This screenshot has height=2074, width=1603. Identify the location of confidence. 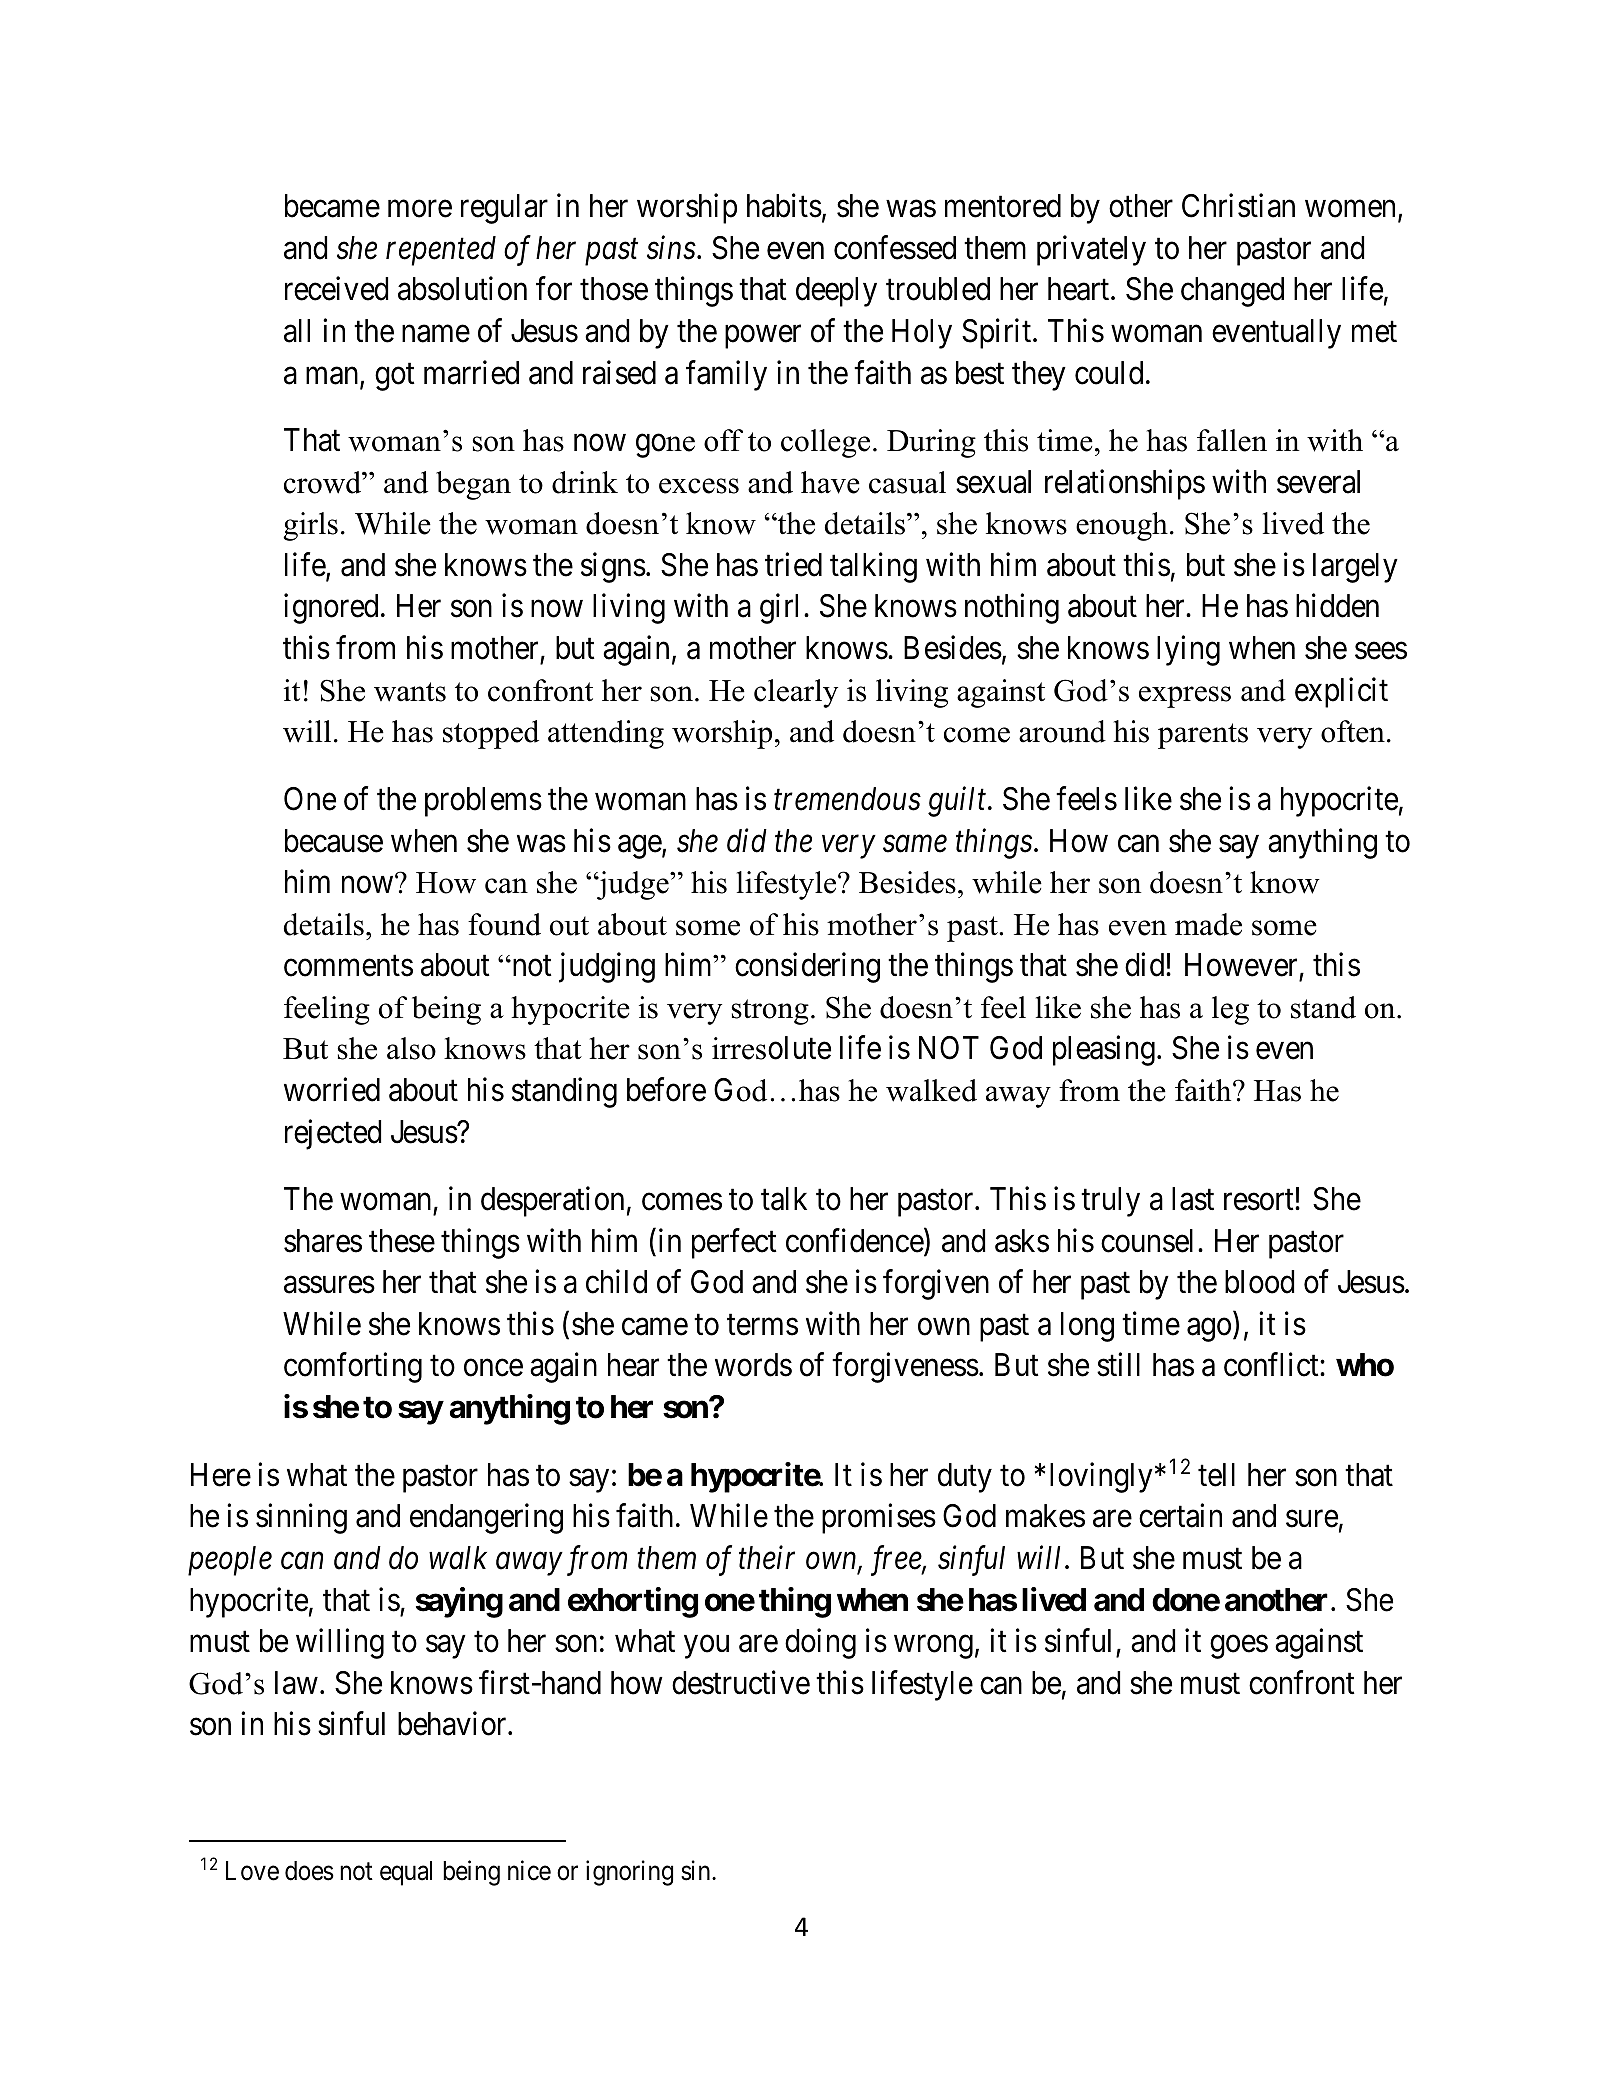
(855, 1241).
